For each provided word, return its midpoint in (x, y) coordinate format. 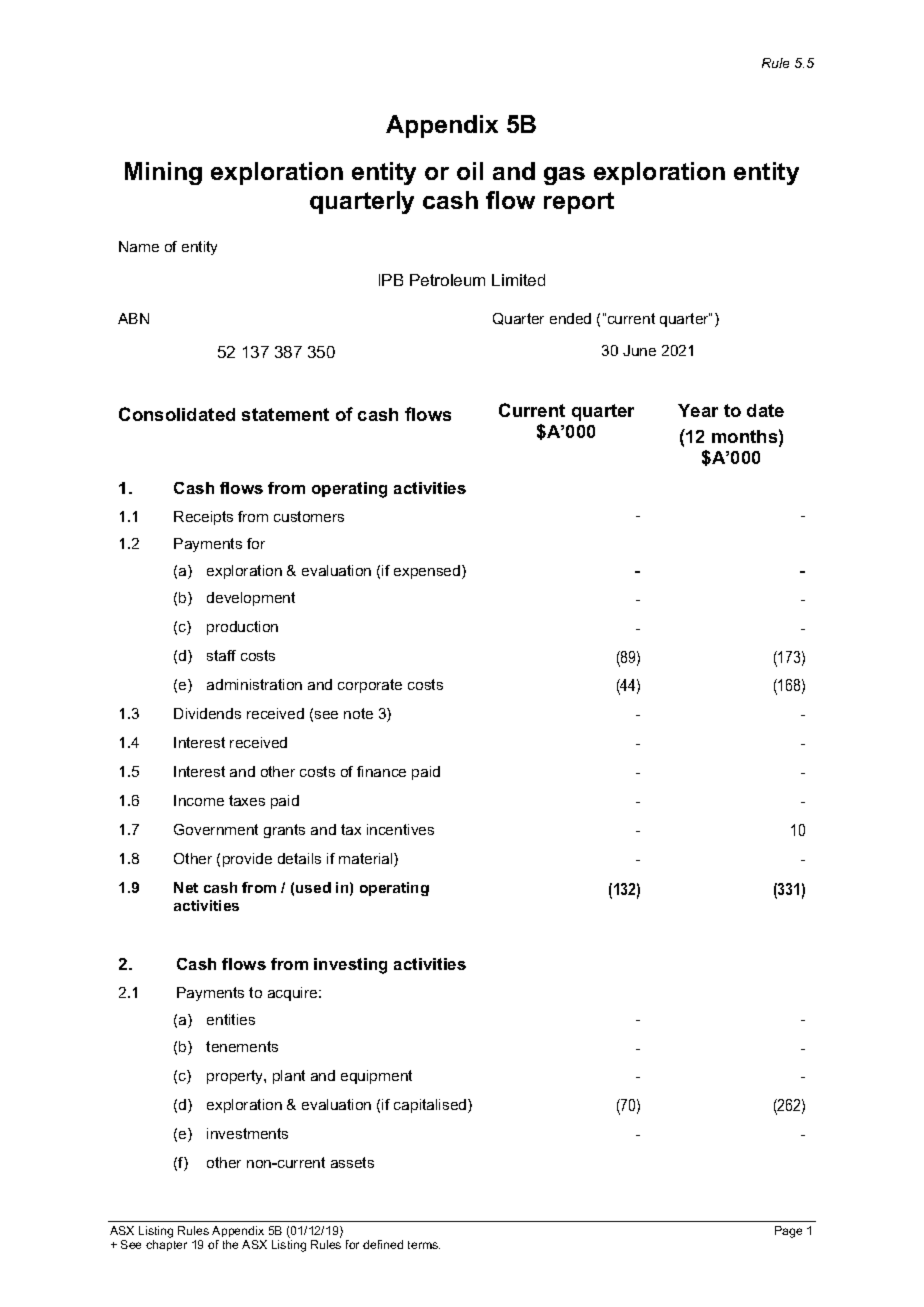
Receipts (203, 518)
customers (309, 516)
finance (381, 771)
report (579, 203)
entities (231, 1019)
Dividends (207, 713)
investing (350, 966)
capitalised (431, 1106)
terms (424, 1245)
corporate (370, 686)
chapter (166, 1245)
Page (788, 1232)
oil (470, 171)
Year (698, 410)
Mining (163, 173)
